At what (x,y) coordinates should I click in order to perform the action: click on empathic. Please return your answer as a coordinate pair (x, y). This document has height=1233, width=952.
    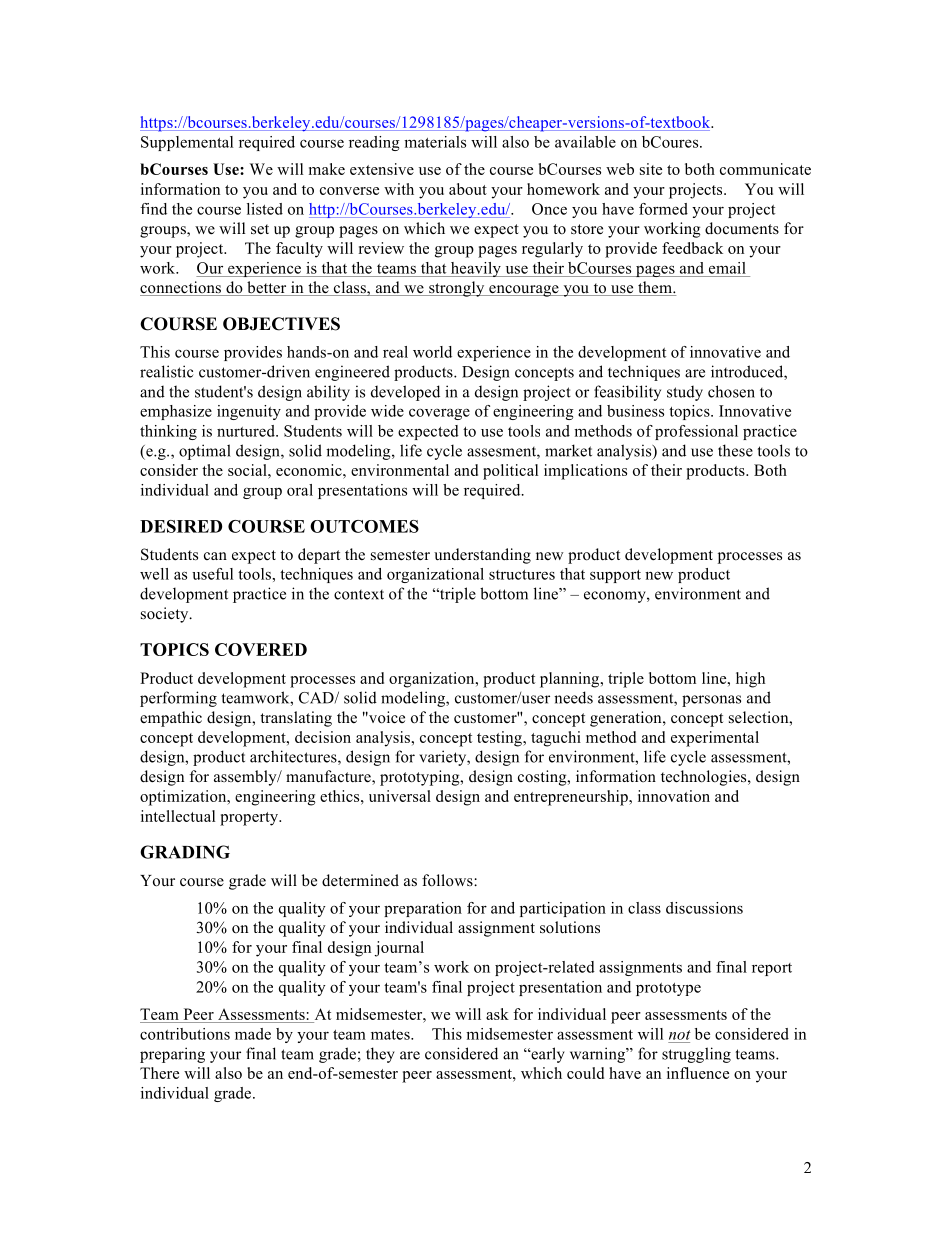
    Looking at the image, I should click on (171, 719).
